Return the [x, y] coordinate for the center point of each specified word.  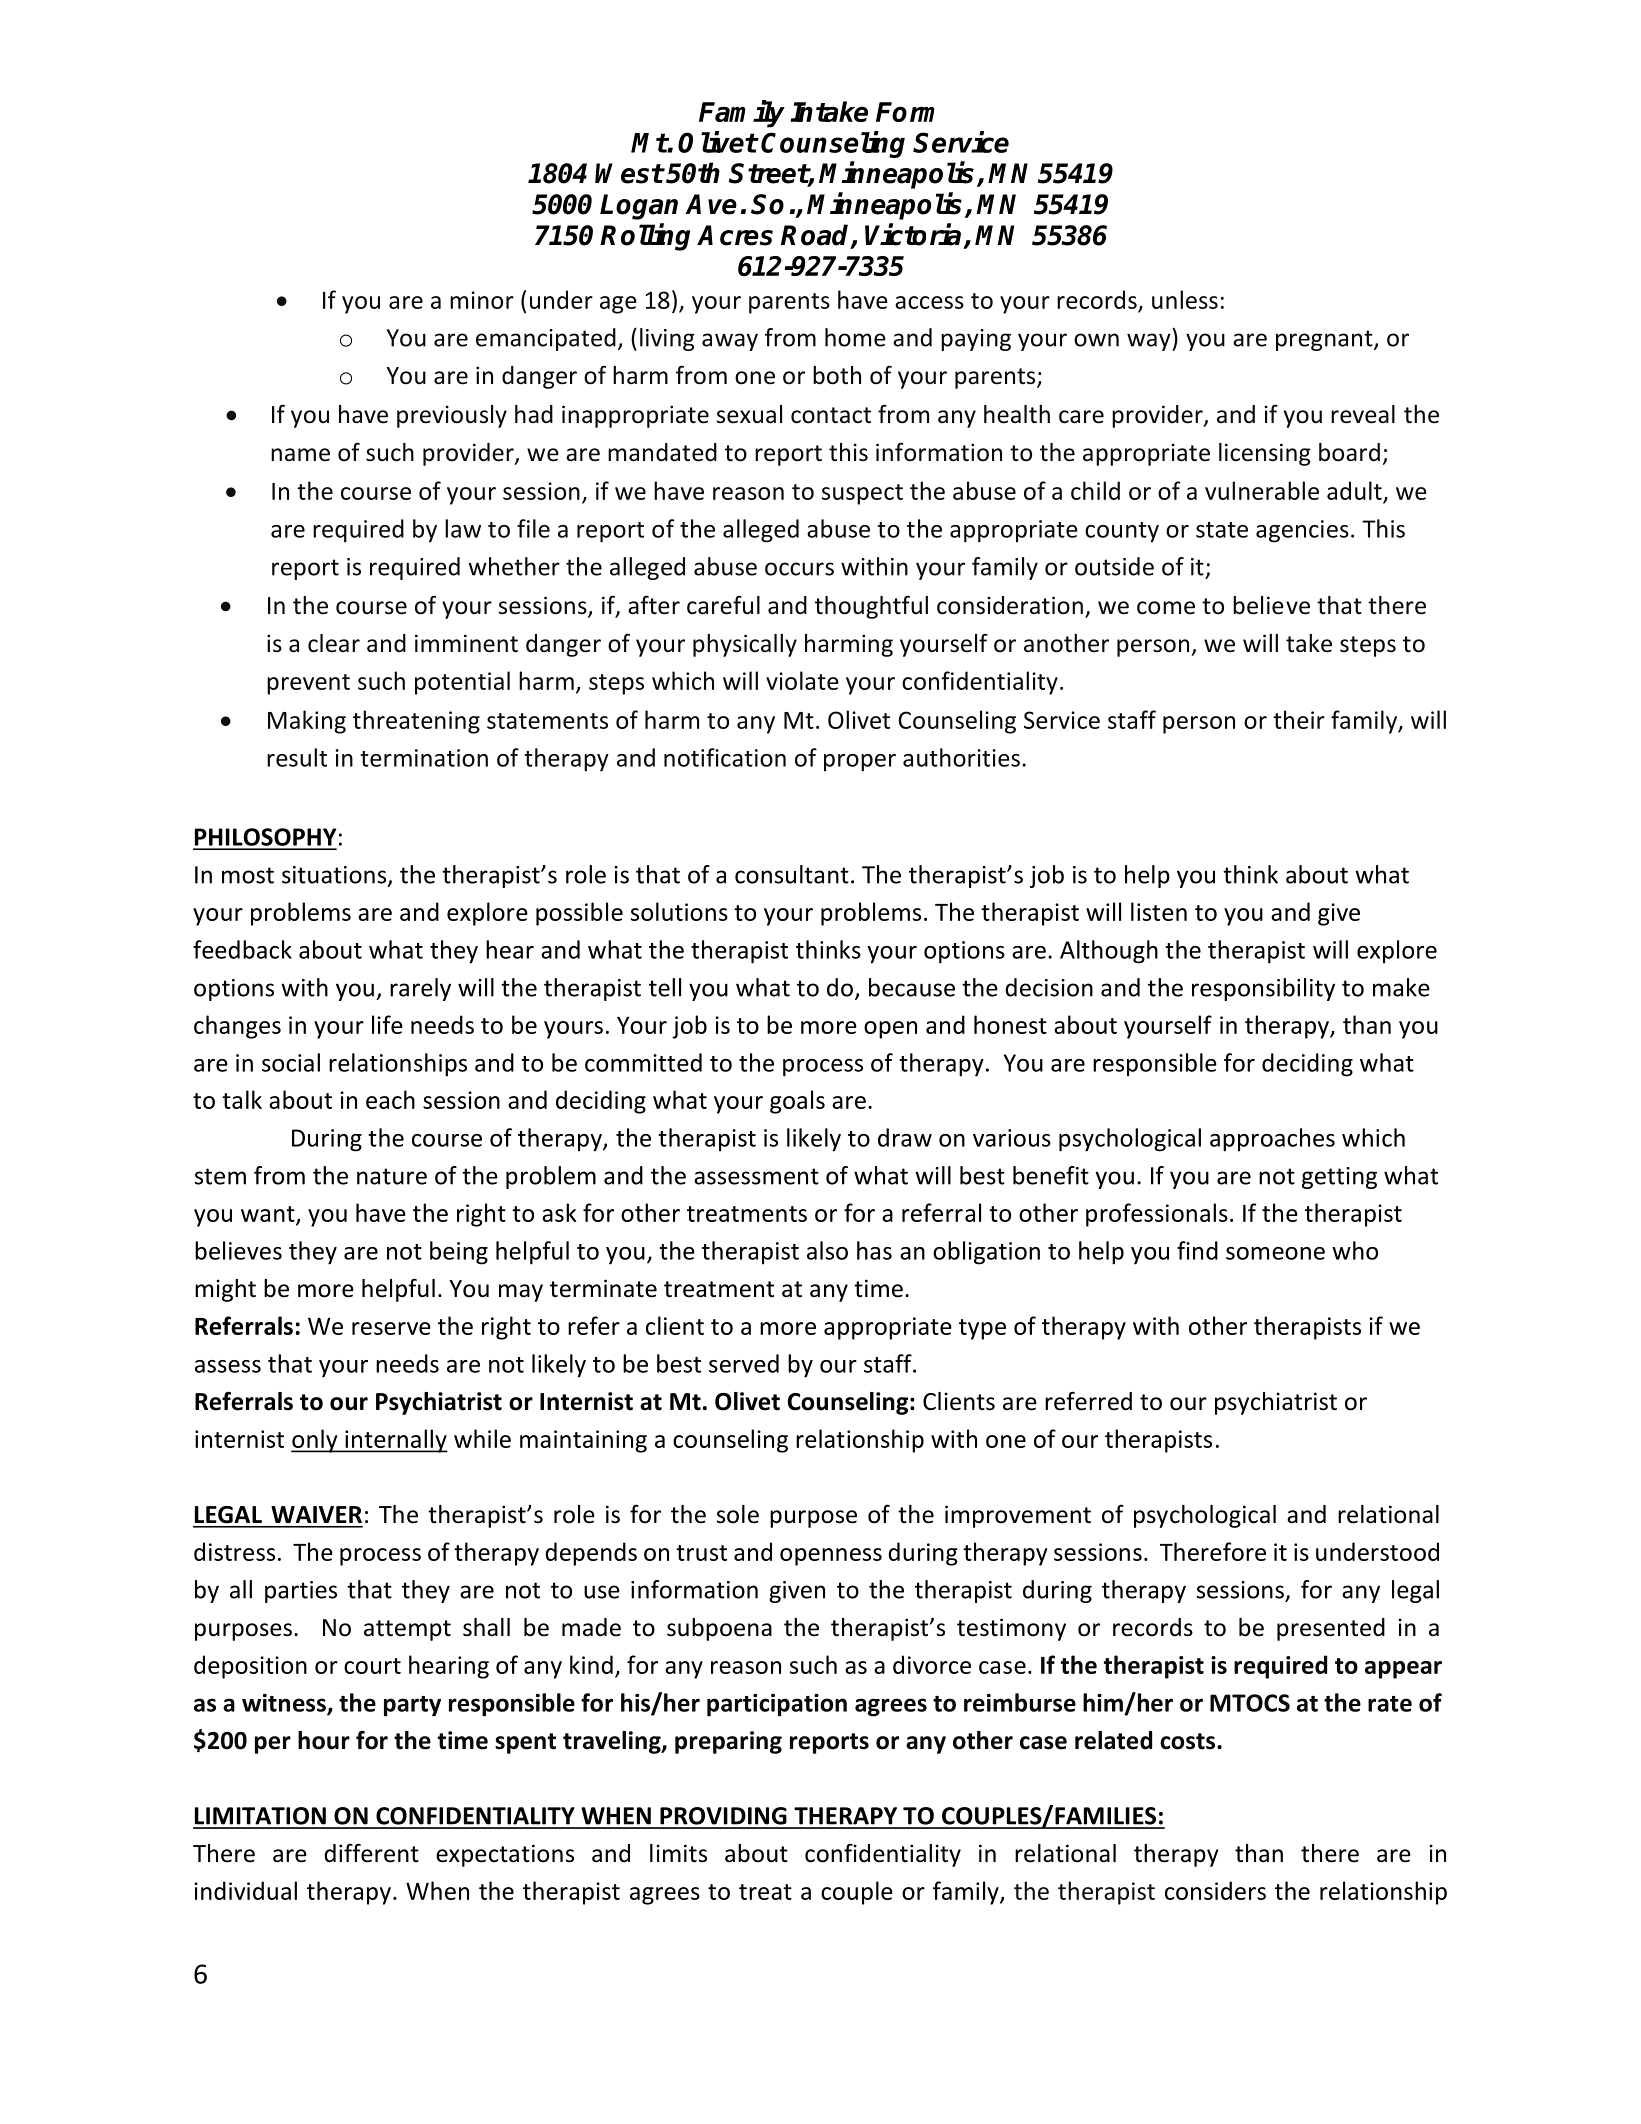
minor [482, 300]
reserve [391, 1328]
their [1299, 719]
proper [860, 763]
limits [678, 1853]
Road [816, 236]
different [371, 1853]
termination [424, 758]
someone [1275, 1253]
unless [1185, 299]
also [827, 1250]
